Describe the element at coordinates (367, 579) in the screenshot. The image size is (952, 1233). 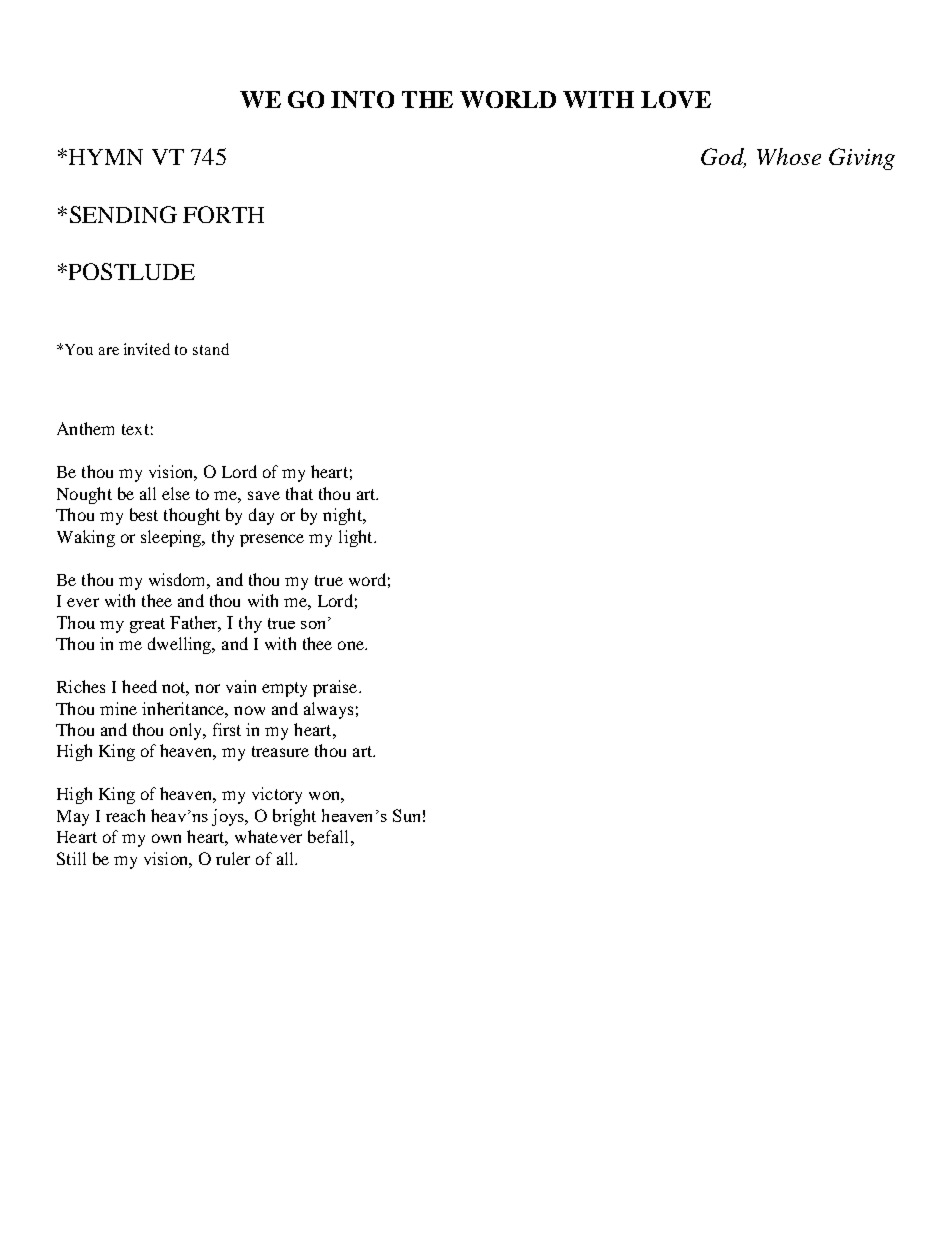
I see `word` at that location.
